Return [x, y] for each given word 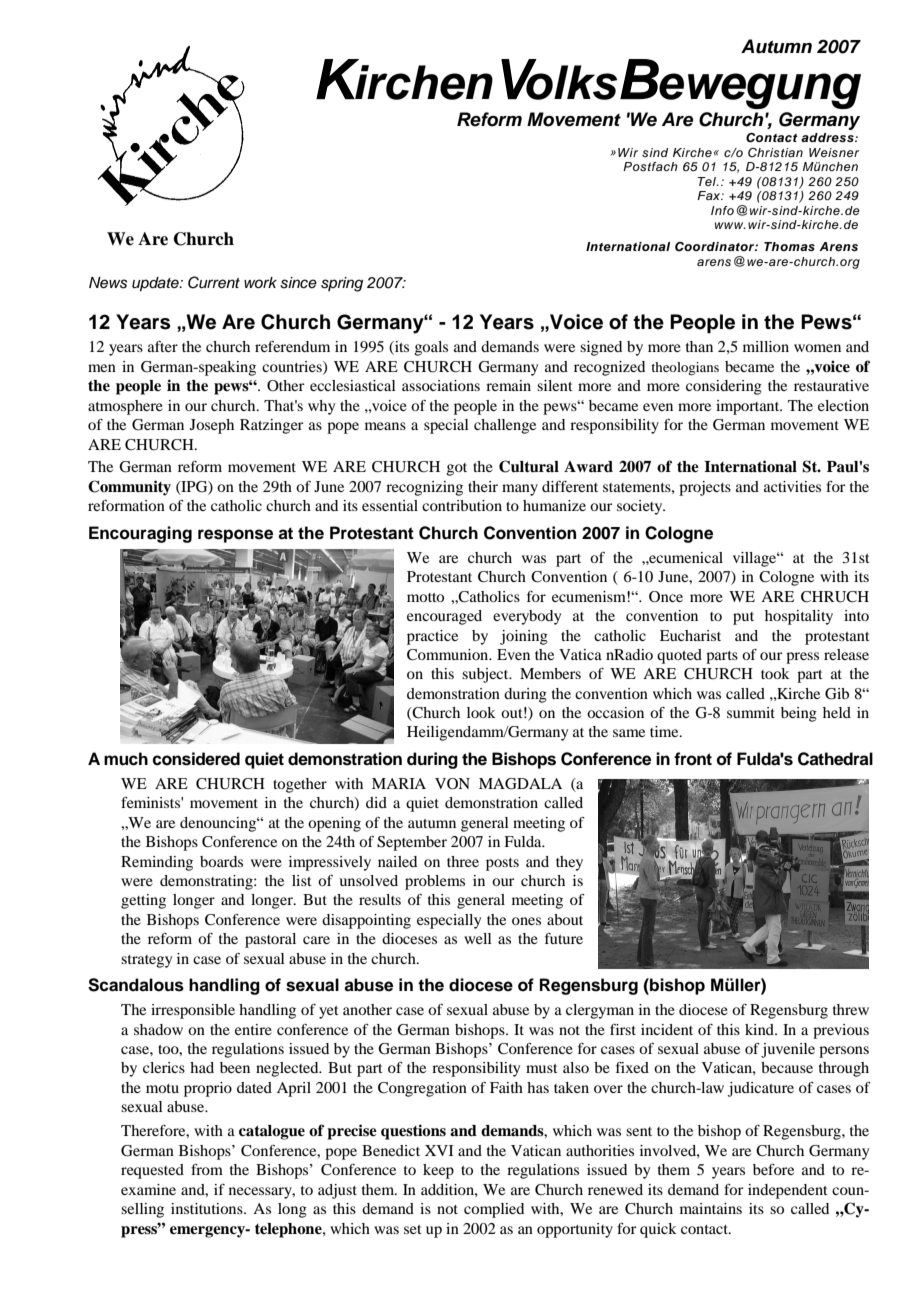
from [207, 1169]
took [775, 673]
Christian [775, 152]
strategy [146, 961]
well [478, 938]
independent [788, 1191]
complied [494, 1210]
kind [760, 1029]
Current [214, 282]
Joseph [212, 426]
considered [196, 759]
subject [486, 675]
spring [342, 284]
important [749, 407]
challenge [505, 426]
